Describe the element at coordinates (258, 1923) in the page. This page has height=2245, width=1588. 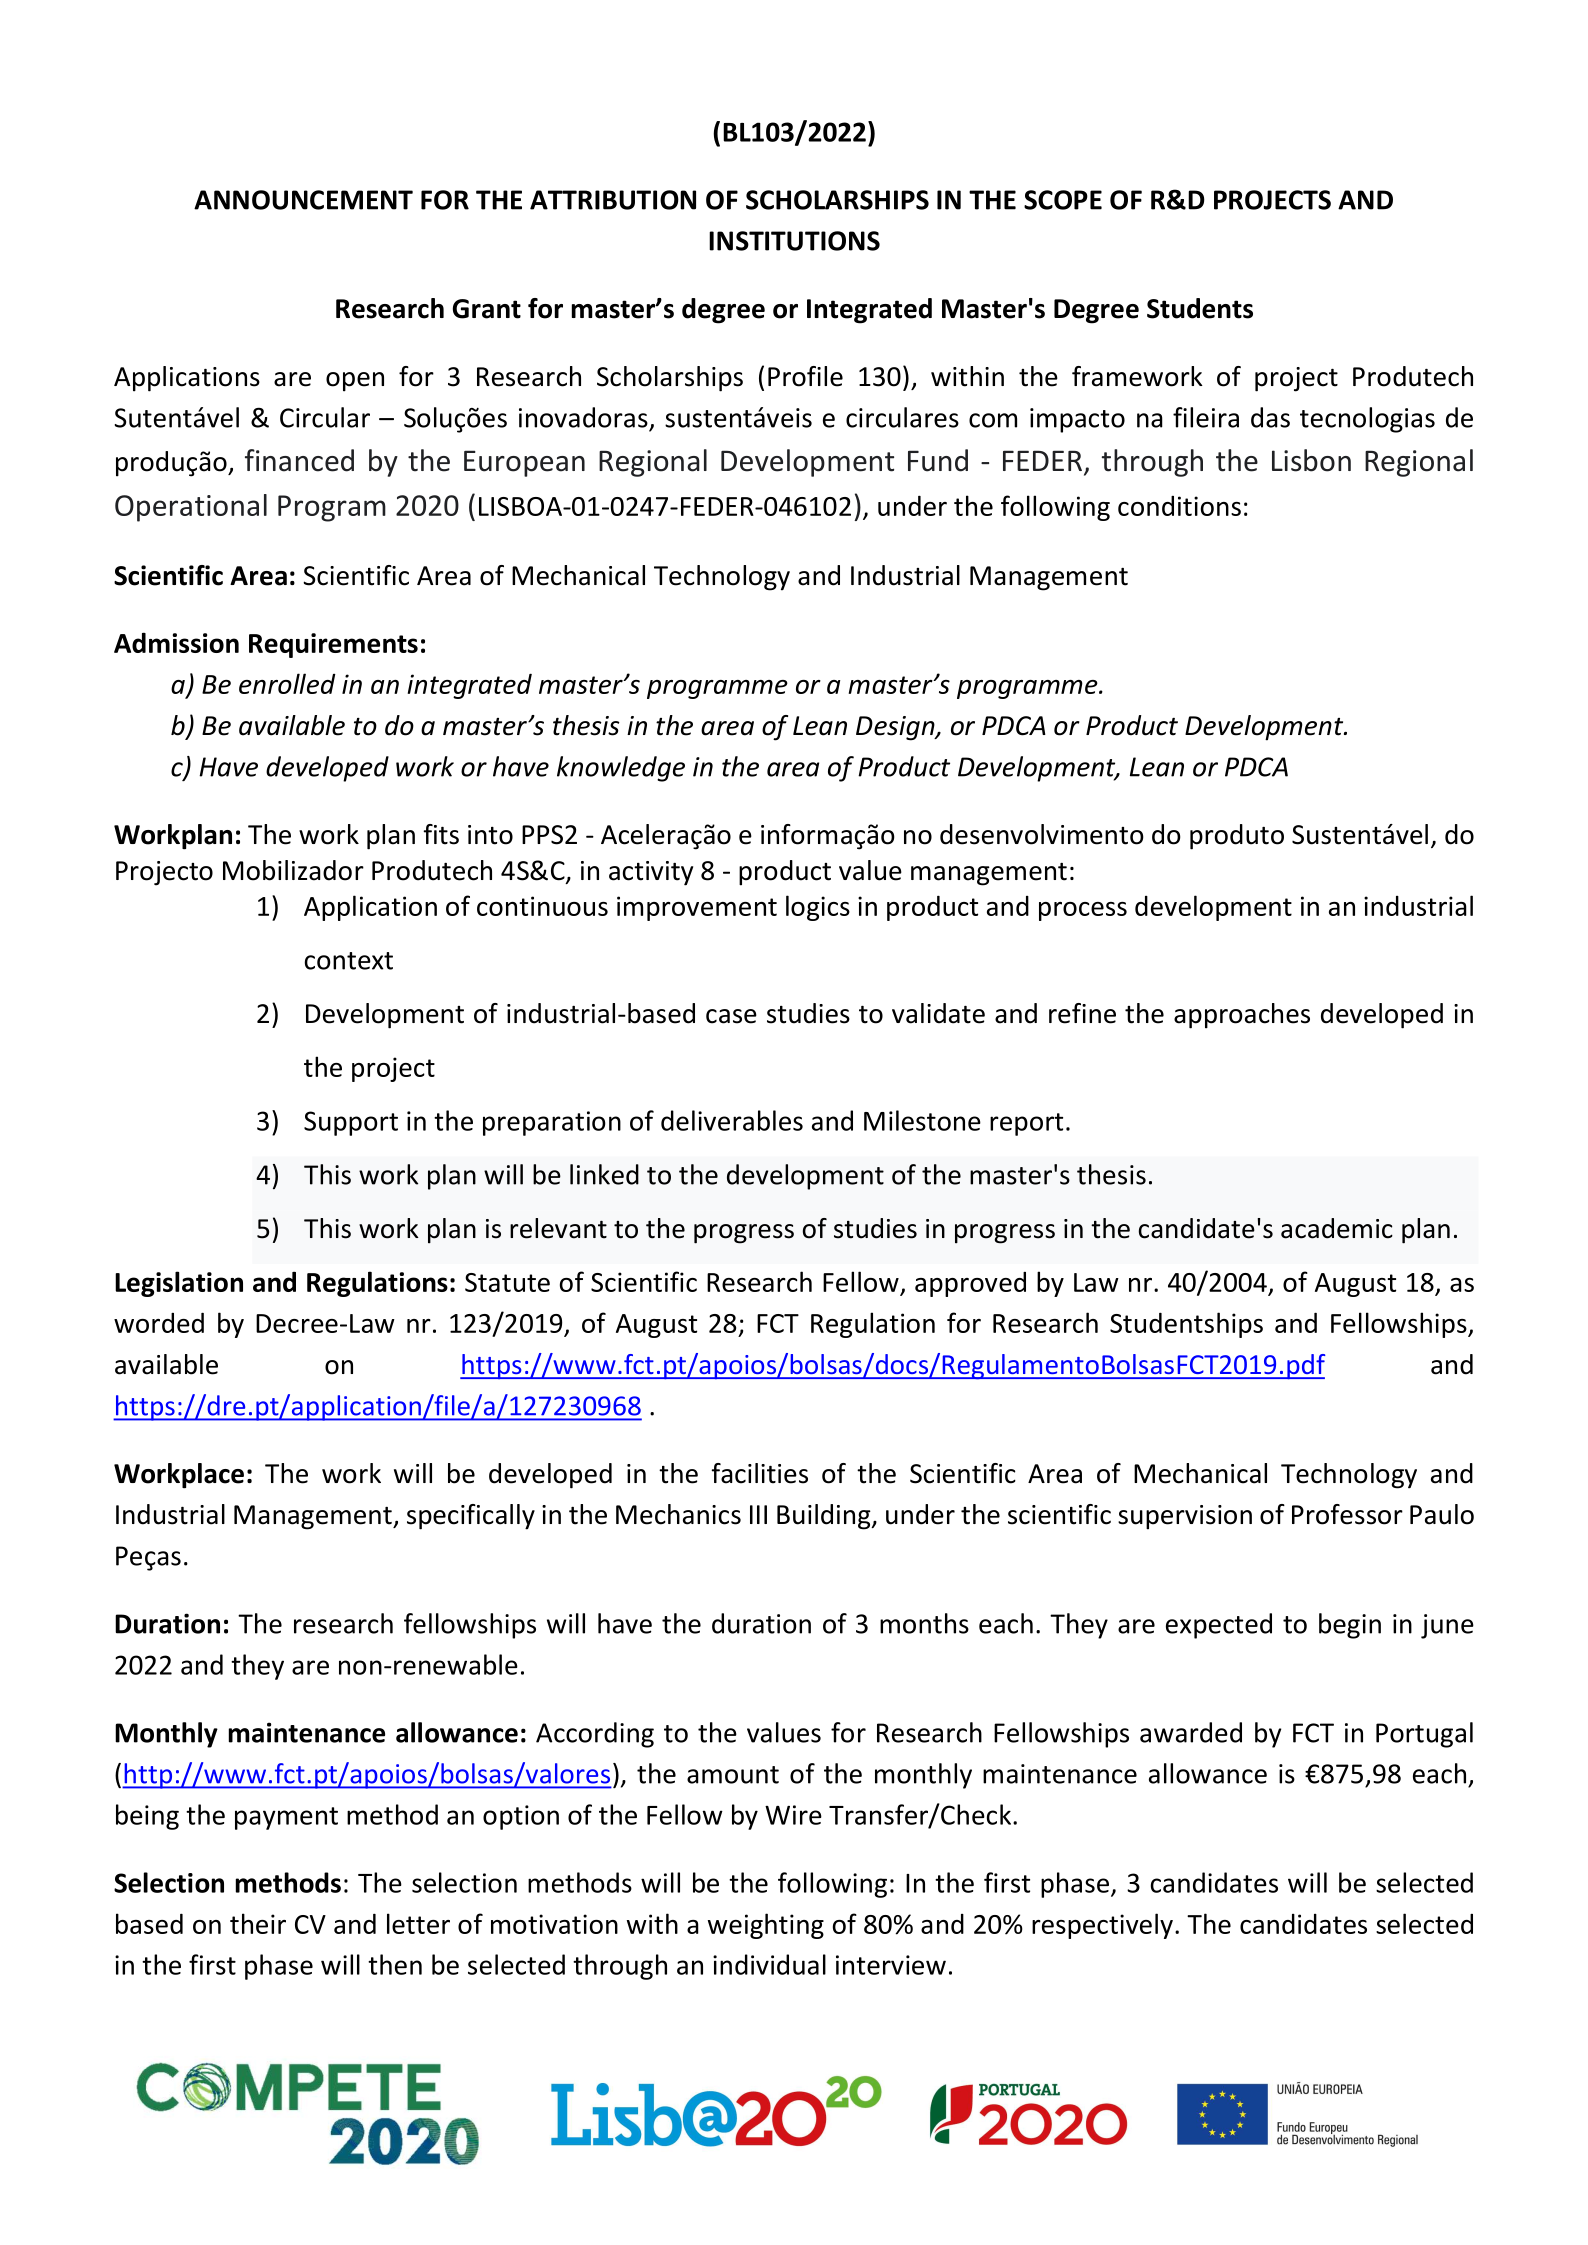
I see `their` at that location.
